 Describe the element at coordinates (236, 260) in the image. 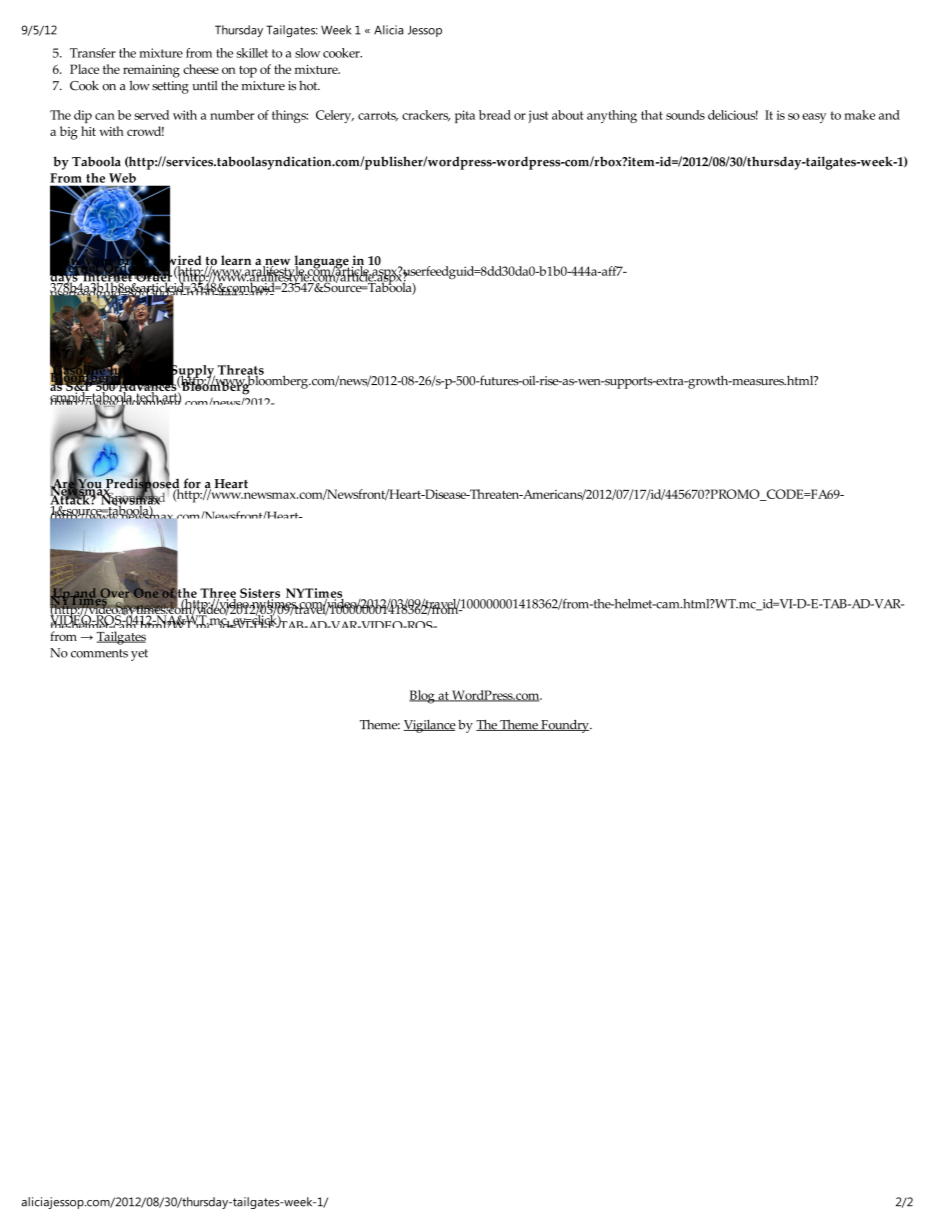

I see `learn` at that location.
